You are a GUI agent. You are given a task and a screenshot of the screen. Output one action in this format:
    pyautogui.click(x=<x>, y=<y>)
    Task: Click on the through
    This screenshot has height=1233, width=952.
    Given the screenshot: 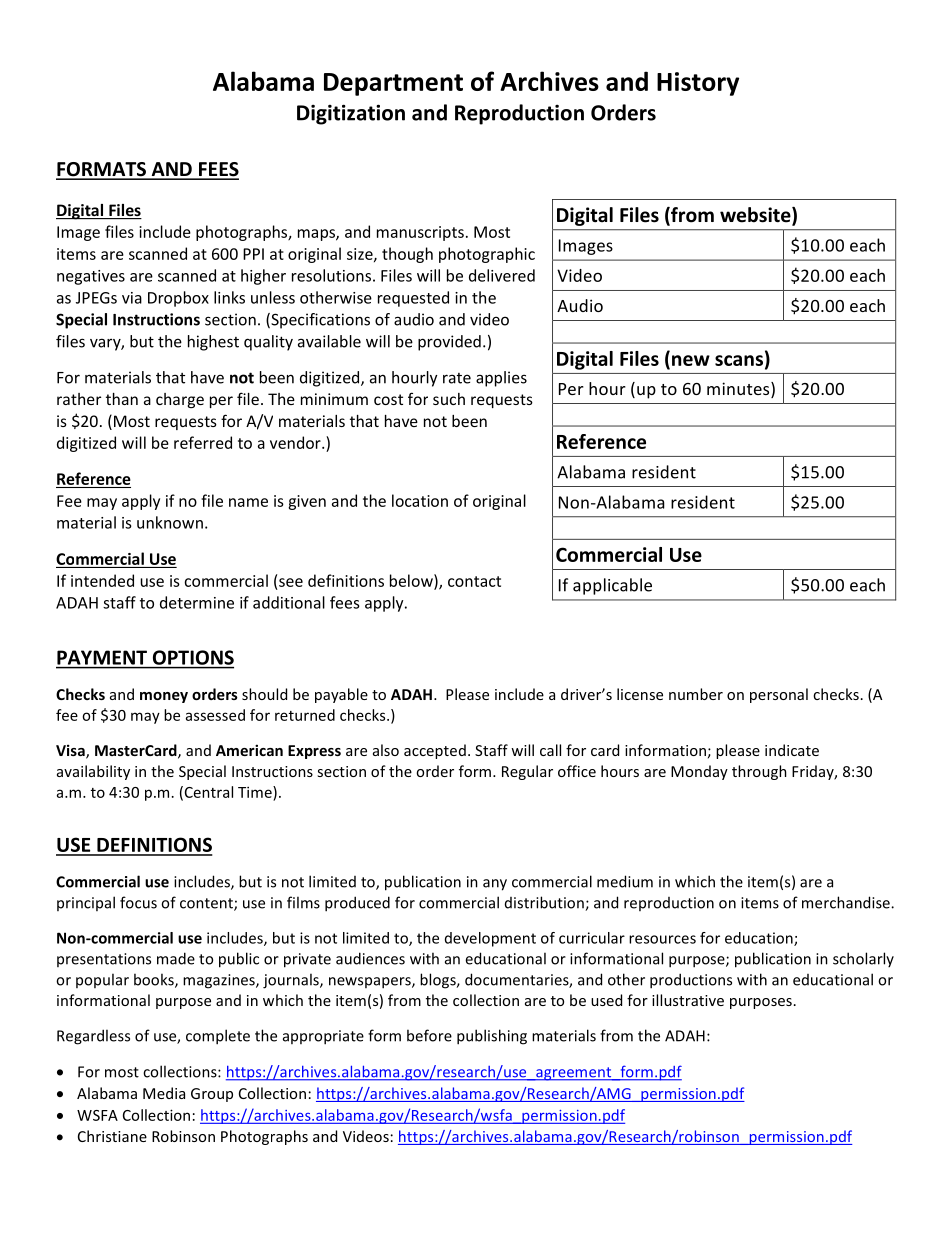 What is the action you would take?
    pyautogui.click(x=759, y=772)
